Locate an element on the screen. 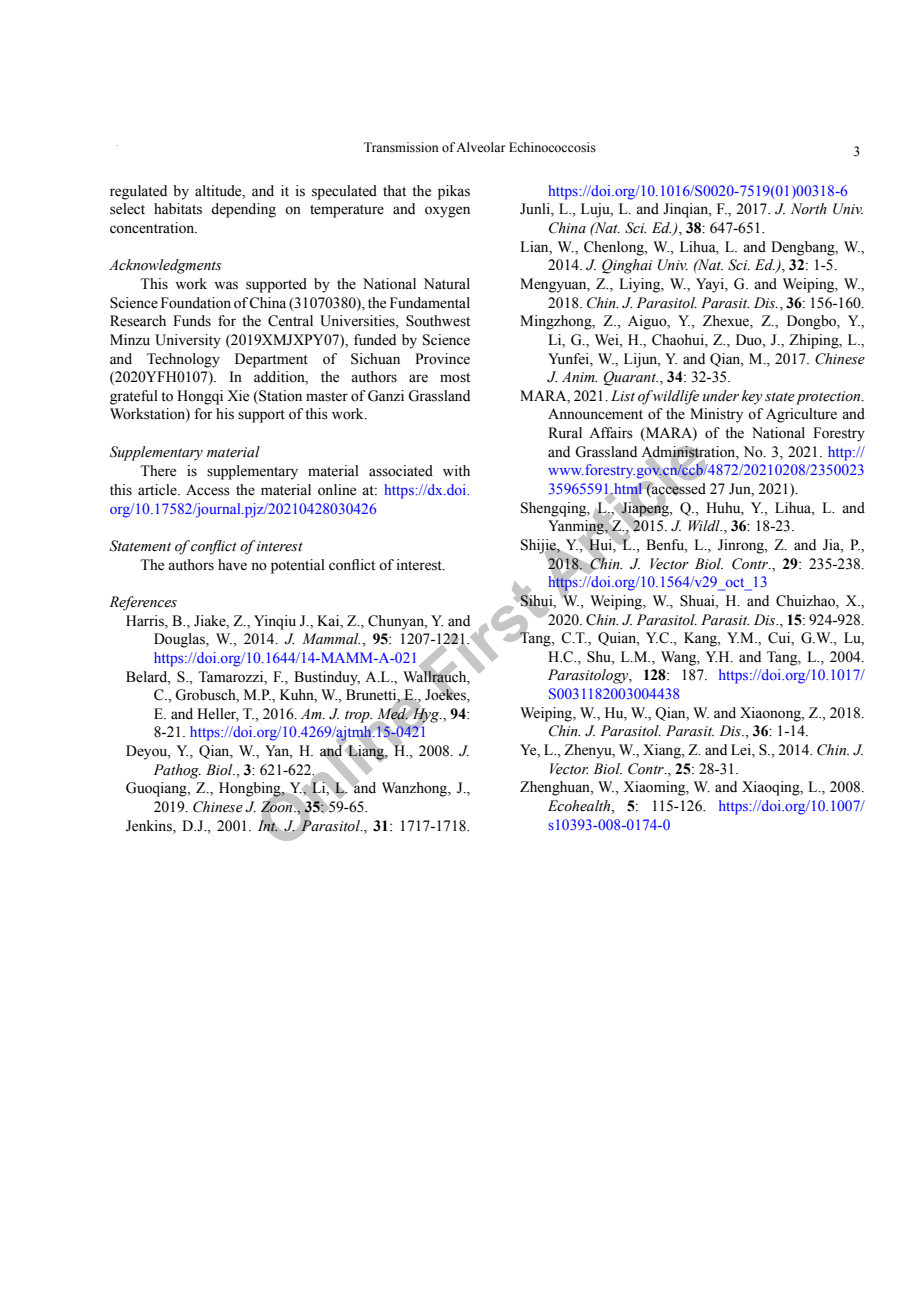  North is located at coordinates (809, 209).
